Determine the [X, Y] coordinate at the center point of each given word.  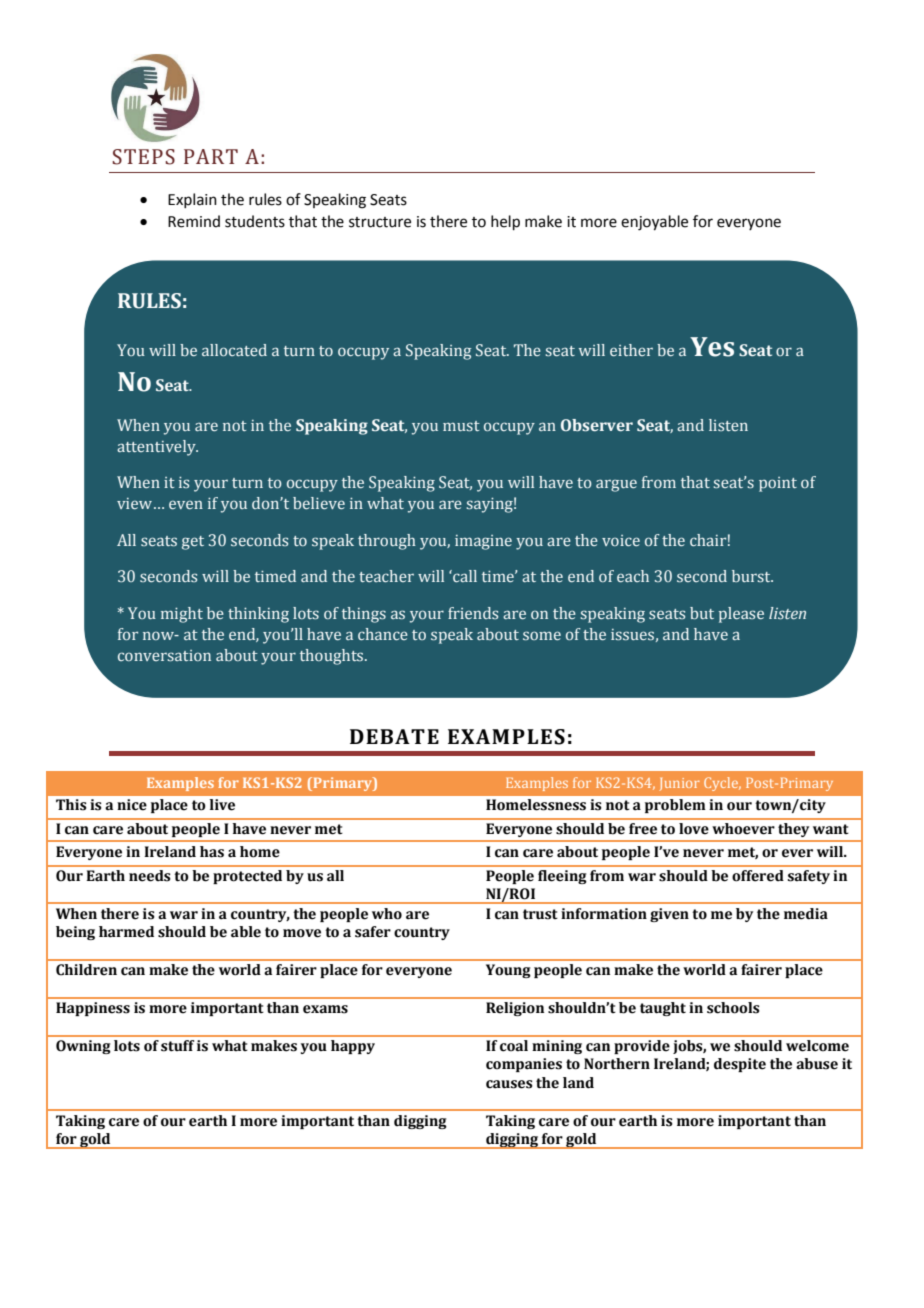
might [182, 615]
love [694, 829]
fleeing [562, 877]
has [212, 852]
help [505, 222]
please [741, 615]
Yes [712, 347]
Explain [192, 200]
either [631, 350]
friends [473, 613]
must [461, 426]
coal [514, 1046]
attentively [157, 448]
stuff [177, 1046]
